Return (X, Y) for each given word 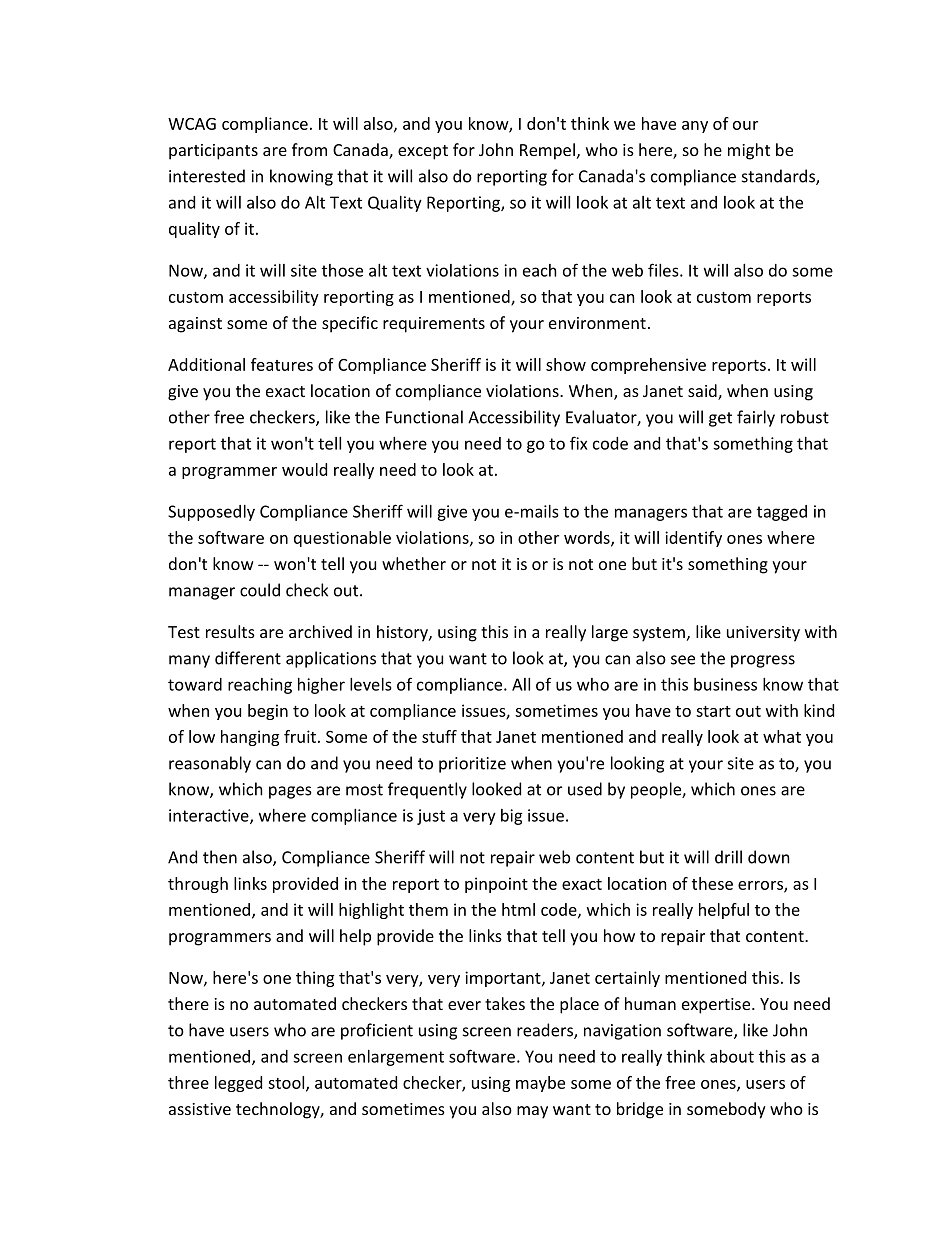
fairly (756, 418)
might (749, 151)
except (423, 152)
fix (579, 443)
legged (238, 1084)
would (304, 469)
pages (290, 792)
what (782, 736)
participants (213, 152)
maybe (540, 1084)
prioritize (472, 765)
